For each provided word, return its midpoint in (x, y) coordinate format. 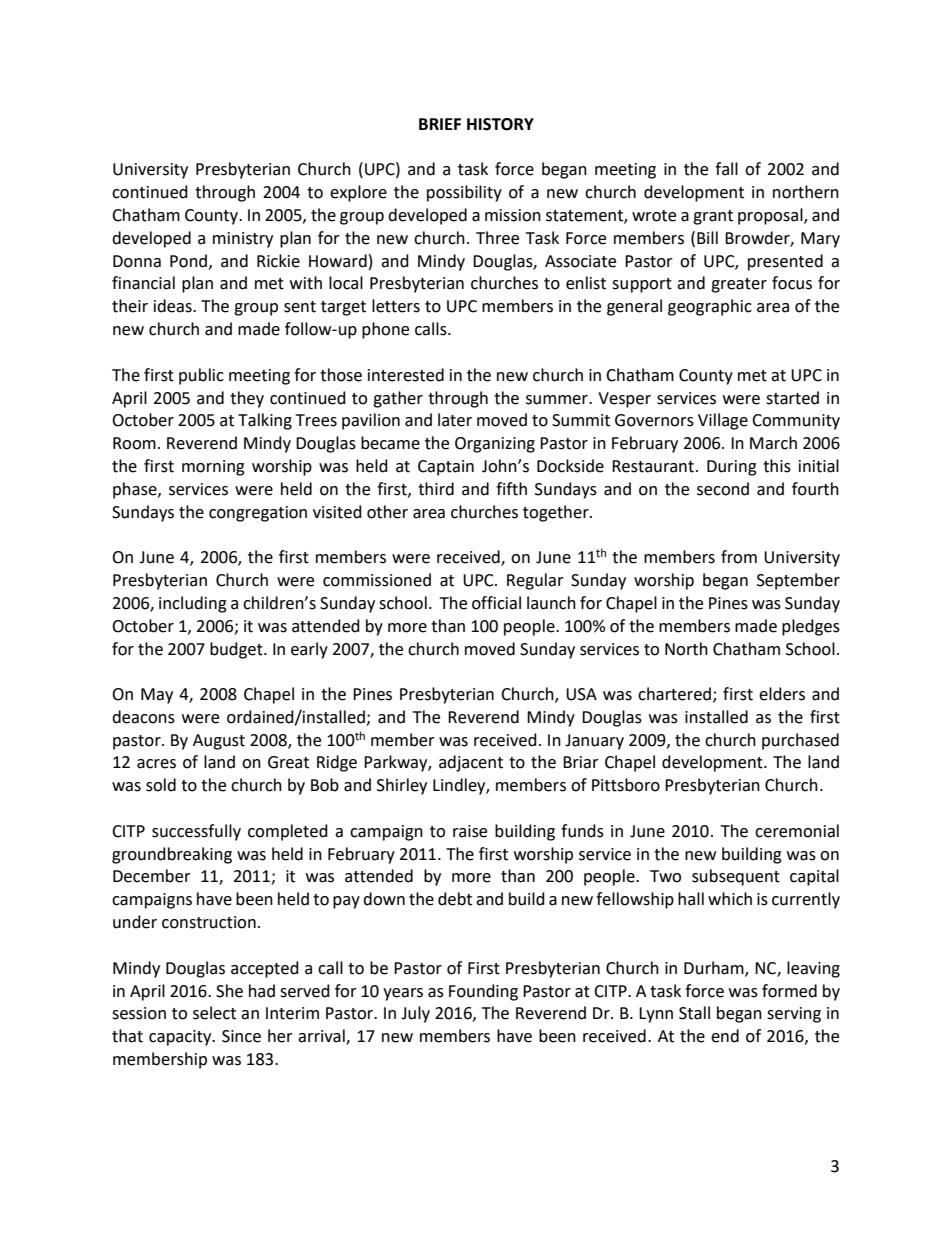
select (214, 1013)
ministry (243, 240)
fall (726, 169)
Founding (483, 992)
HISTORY (500, 124)
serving (794, 1015)
